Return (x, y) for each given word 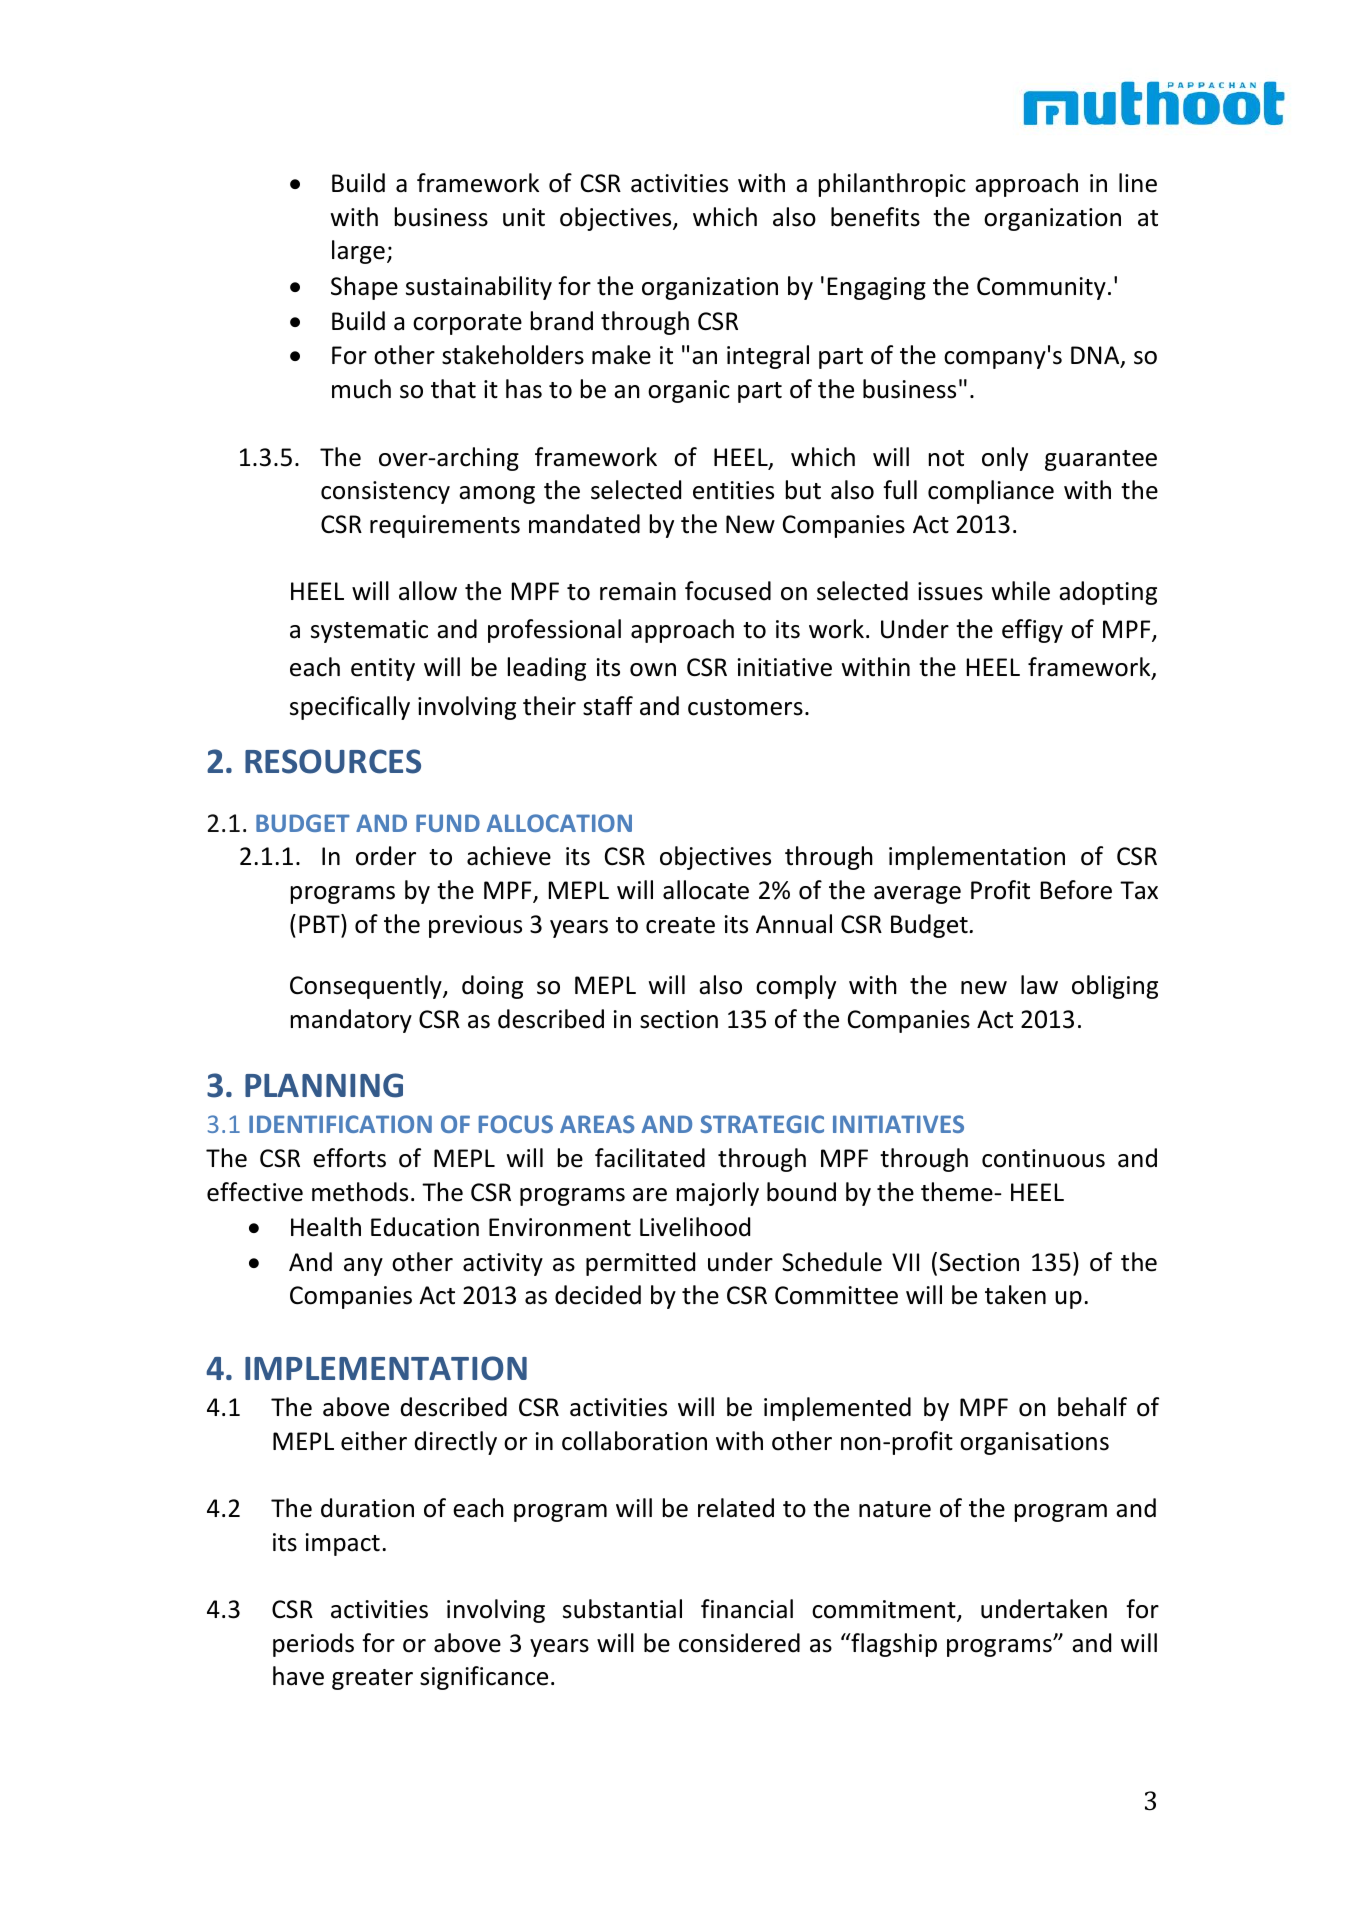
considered (739, 1643)
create (680, 925)
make (621, 355)
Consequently (367, 987)
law (1039, 985)
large (358, 252)
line (1138, 183)
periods (313, 1645)
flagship (893, 1645)
